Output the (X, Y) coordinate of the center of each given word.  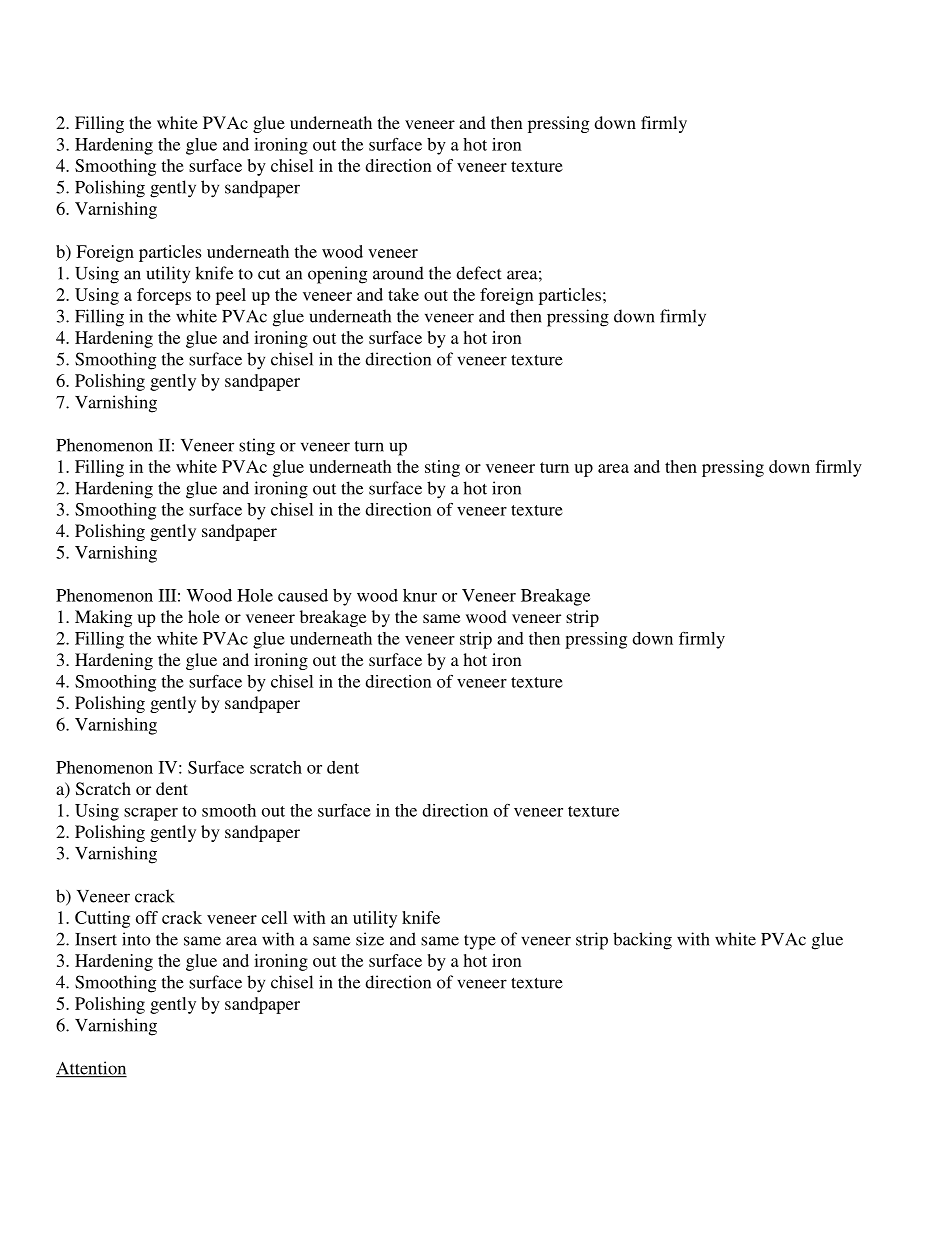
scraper (151, 814)
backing (642, 941)
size (370, 939)
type (480, 942)
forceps (164, 296)
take (403, 294)
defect (479, 273)
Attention (91, 1069)
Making (103, 618)
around (398, 273)
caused (303, 595)
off (147, 917)
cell (274, 917)
